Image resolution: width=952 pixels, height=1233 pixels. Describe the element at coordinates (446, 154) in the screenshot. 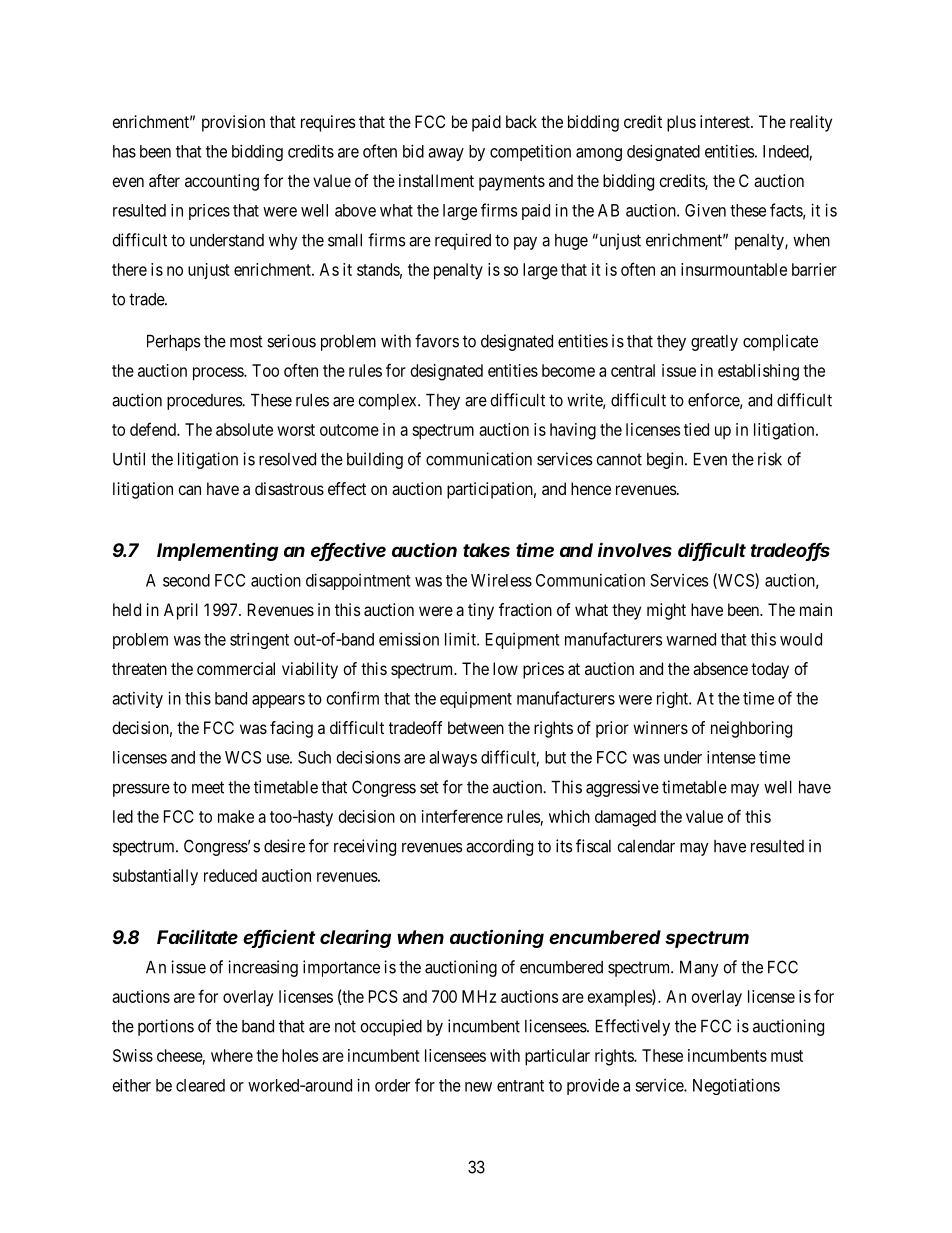

I see `away` at that location.
